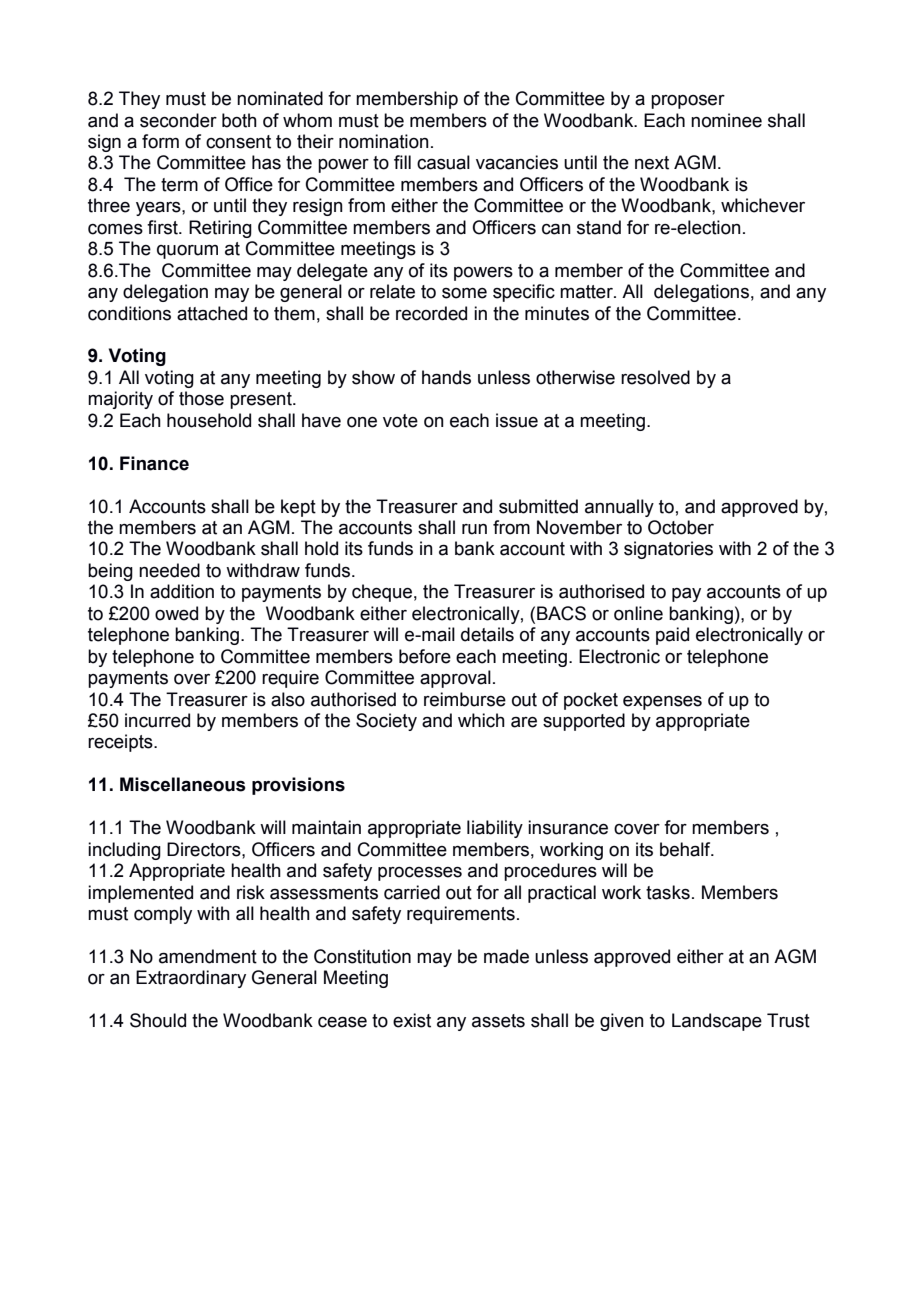 This page has width=924, height=1308. I want to click on form, so click(160, 141).
